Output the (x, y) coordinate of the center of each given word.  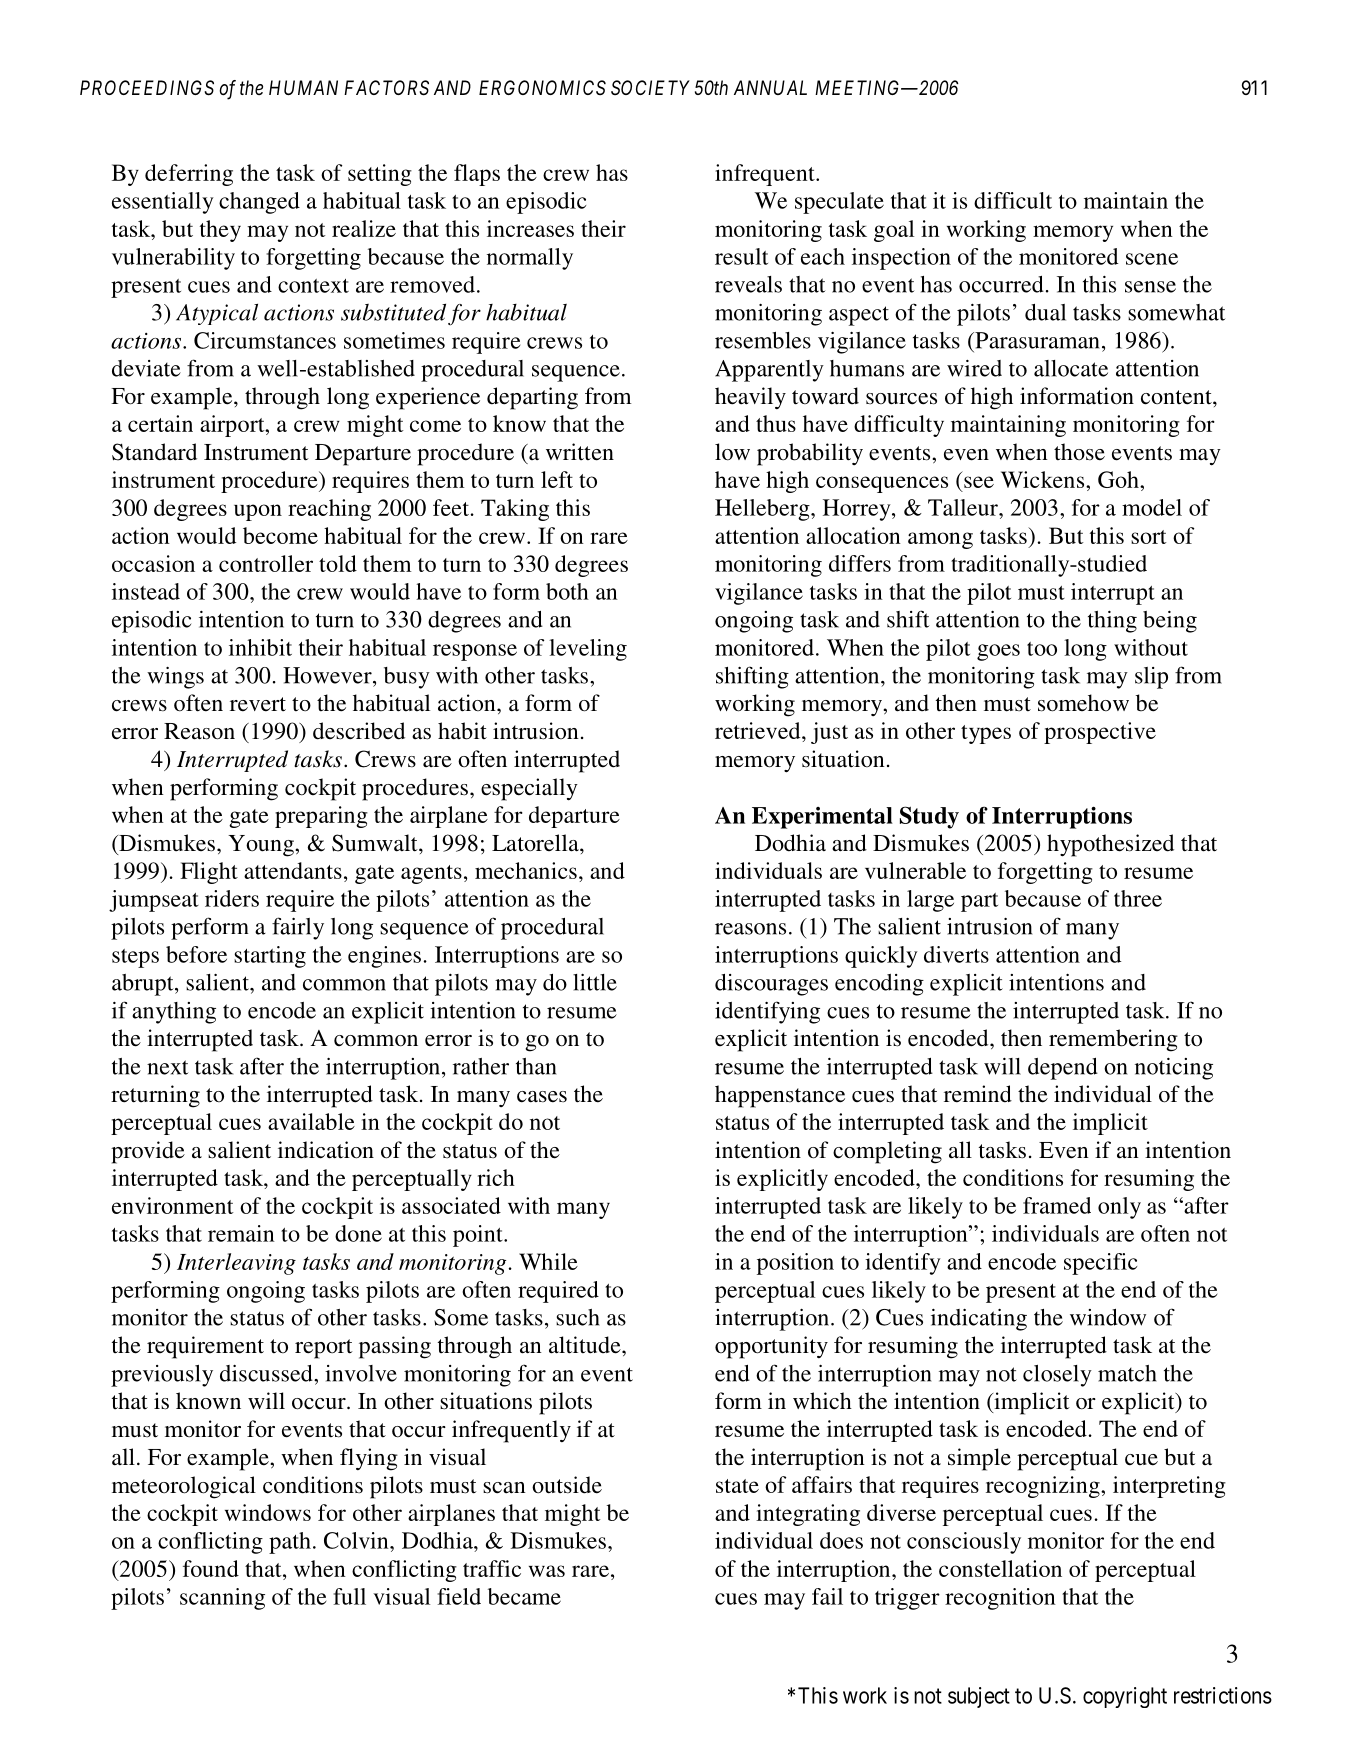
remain (241, 1233)
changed (259, 203)
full (349, 1596)
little (595, 982)
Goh (1119, 479)
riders (232, 898)
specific (1100, 1264)
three (1138, 898)
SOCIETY (650, 87)
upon (258, 512)
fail (827, 1596)
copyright (1125, 1697)
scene (1152, 259)
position (795, 1264)
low (732, 452)
